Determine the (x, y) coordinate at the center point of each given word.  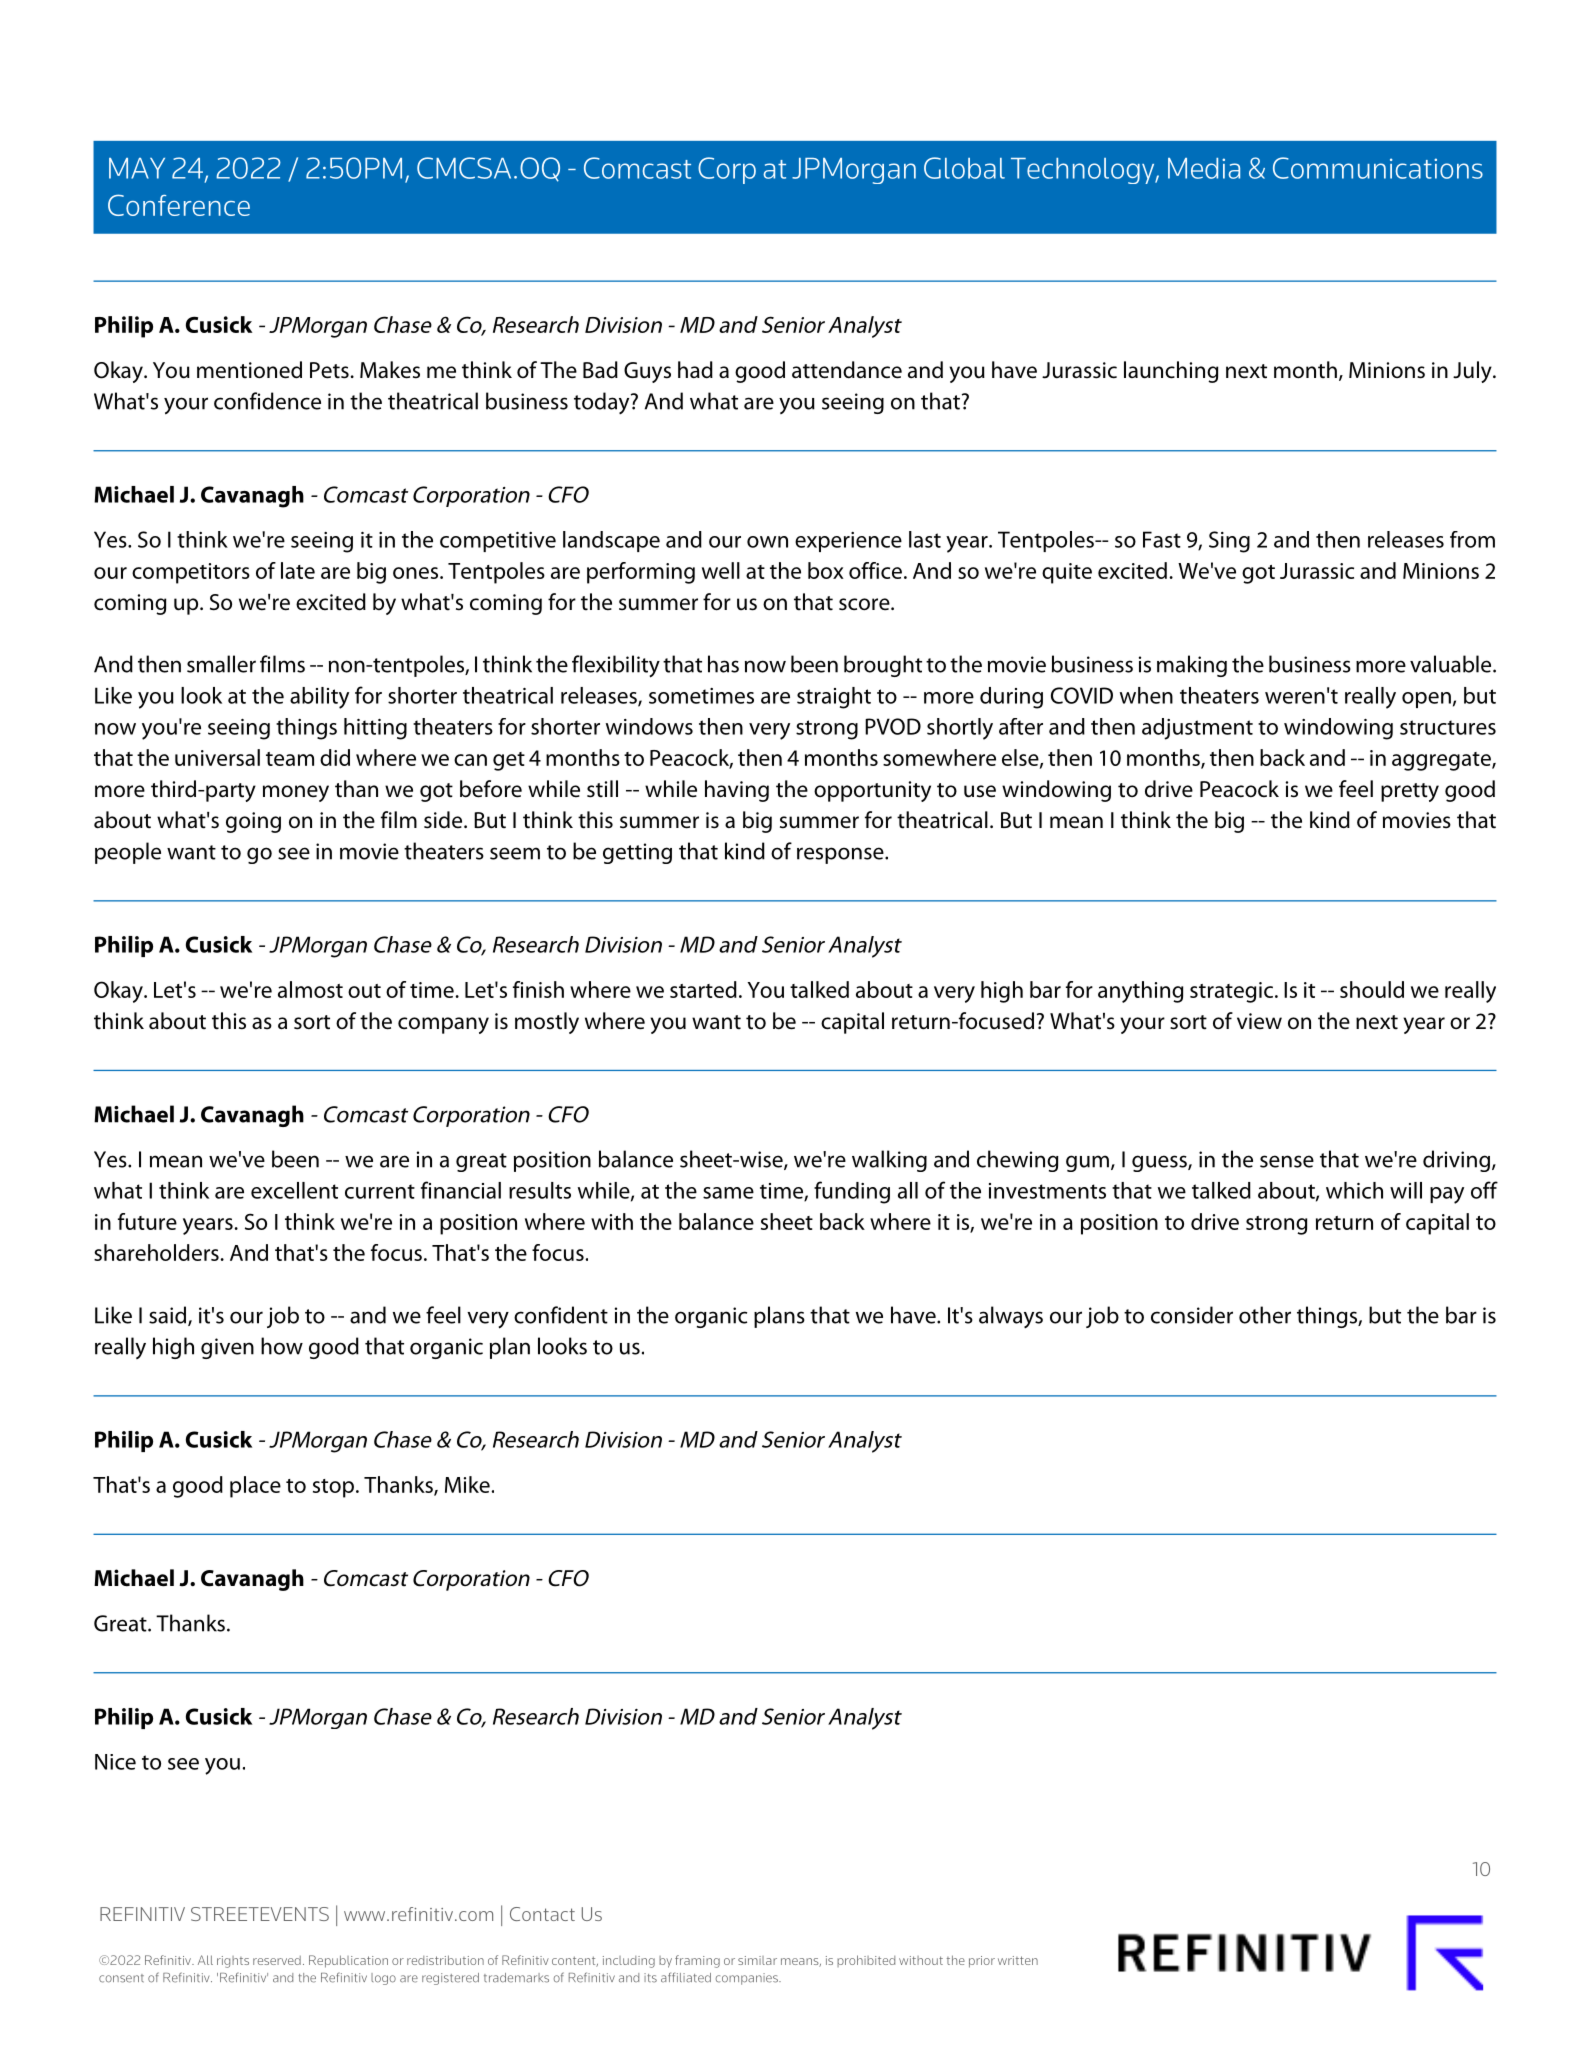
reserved (277, 1960)
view (1259, 1021)
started (703, 989)
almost (310, 989)
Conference (179, 205)
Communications (1378, 168)
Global (964, 168)
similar (757, 1960)
